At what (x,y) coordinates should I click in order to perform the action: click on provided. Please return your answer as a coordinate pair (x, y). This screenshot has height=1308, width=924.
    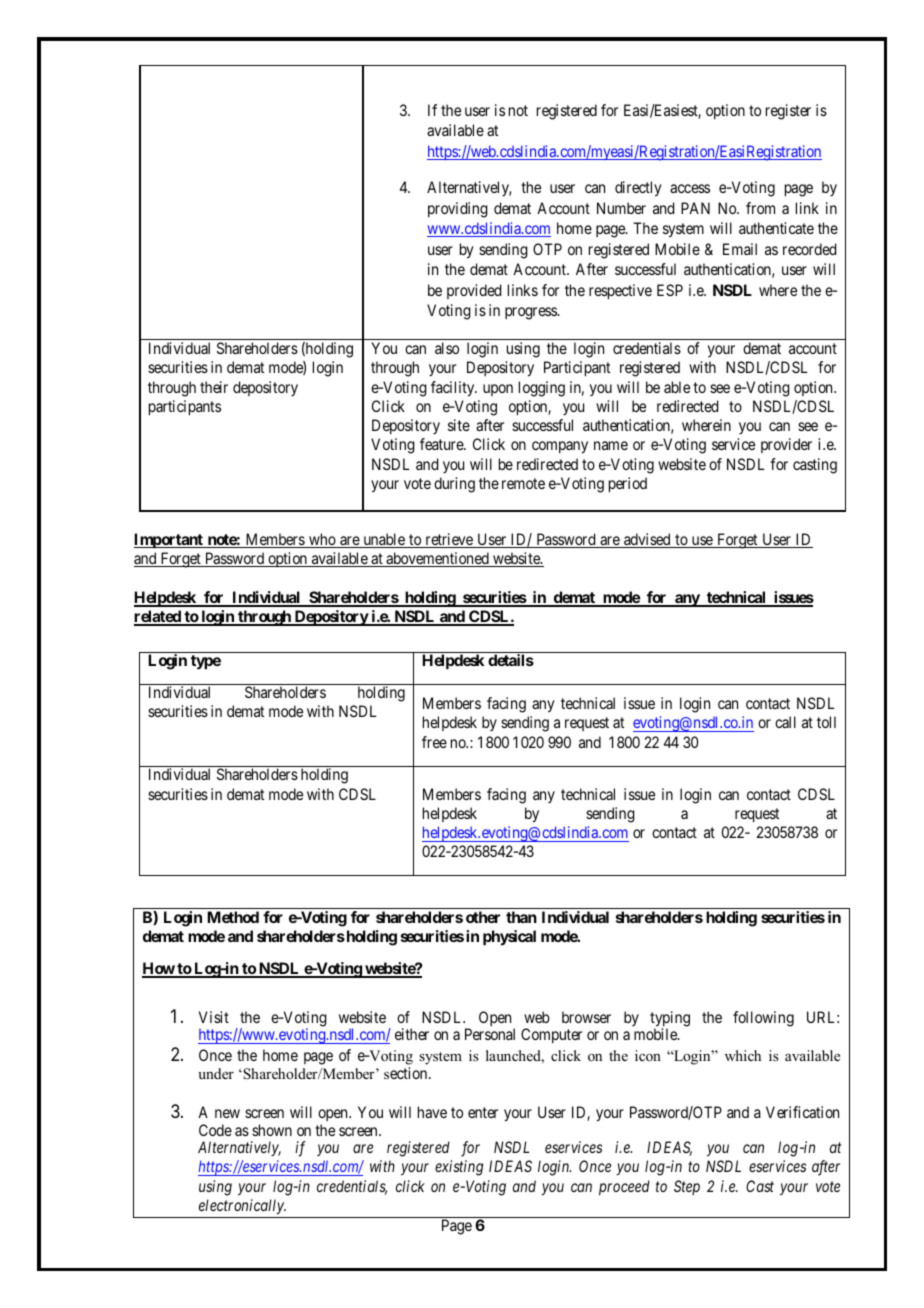
    Looking at the image, I should click on (474, 291).
